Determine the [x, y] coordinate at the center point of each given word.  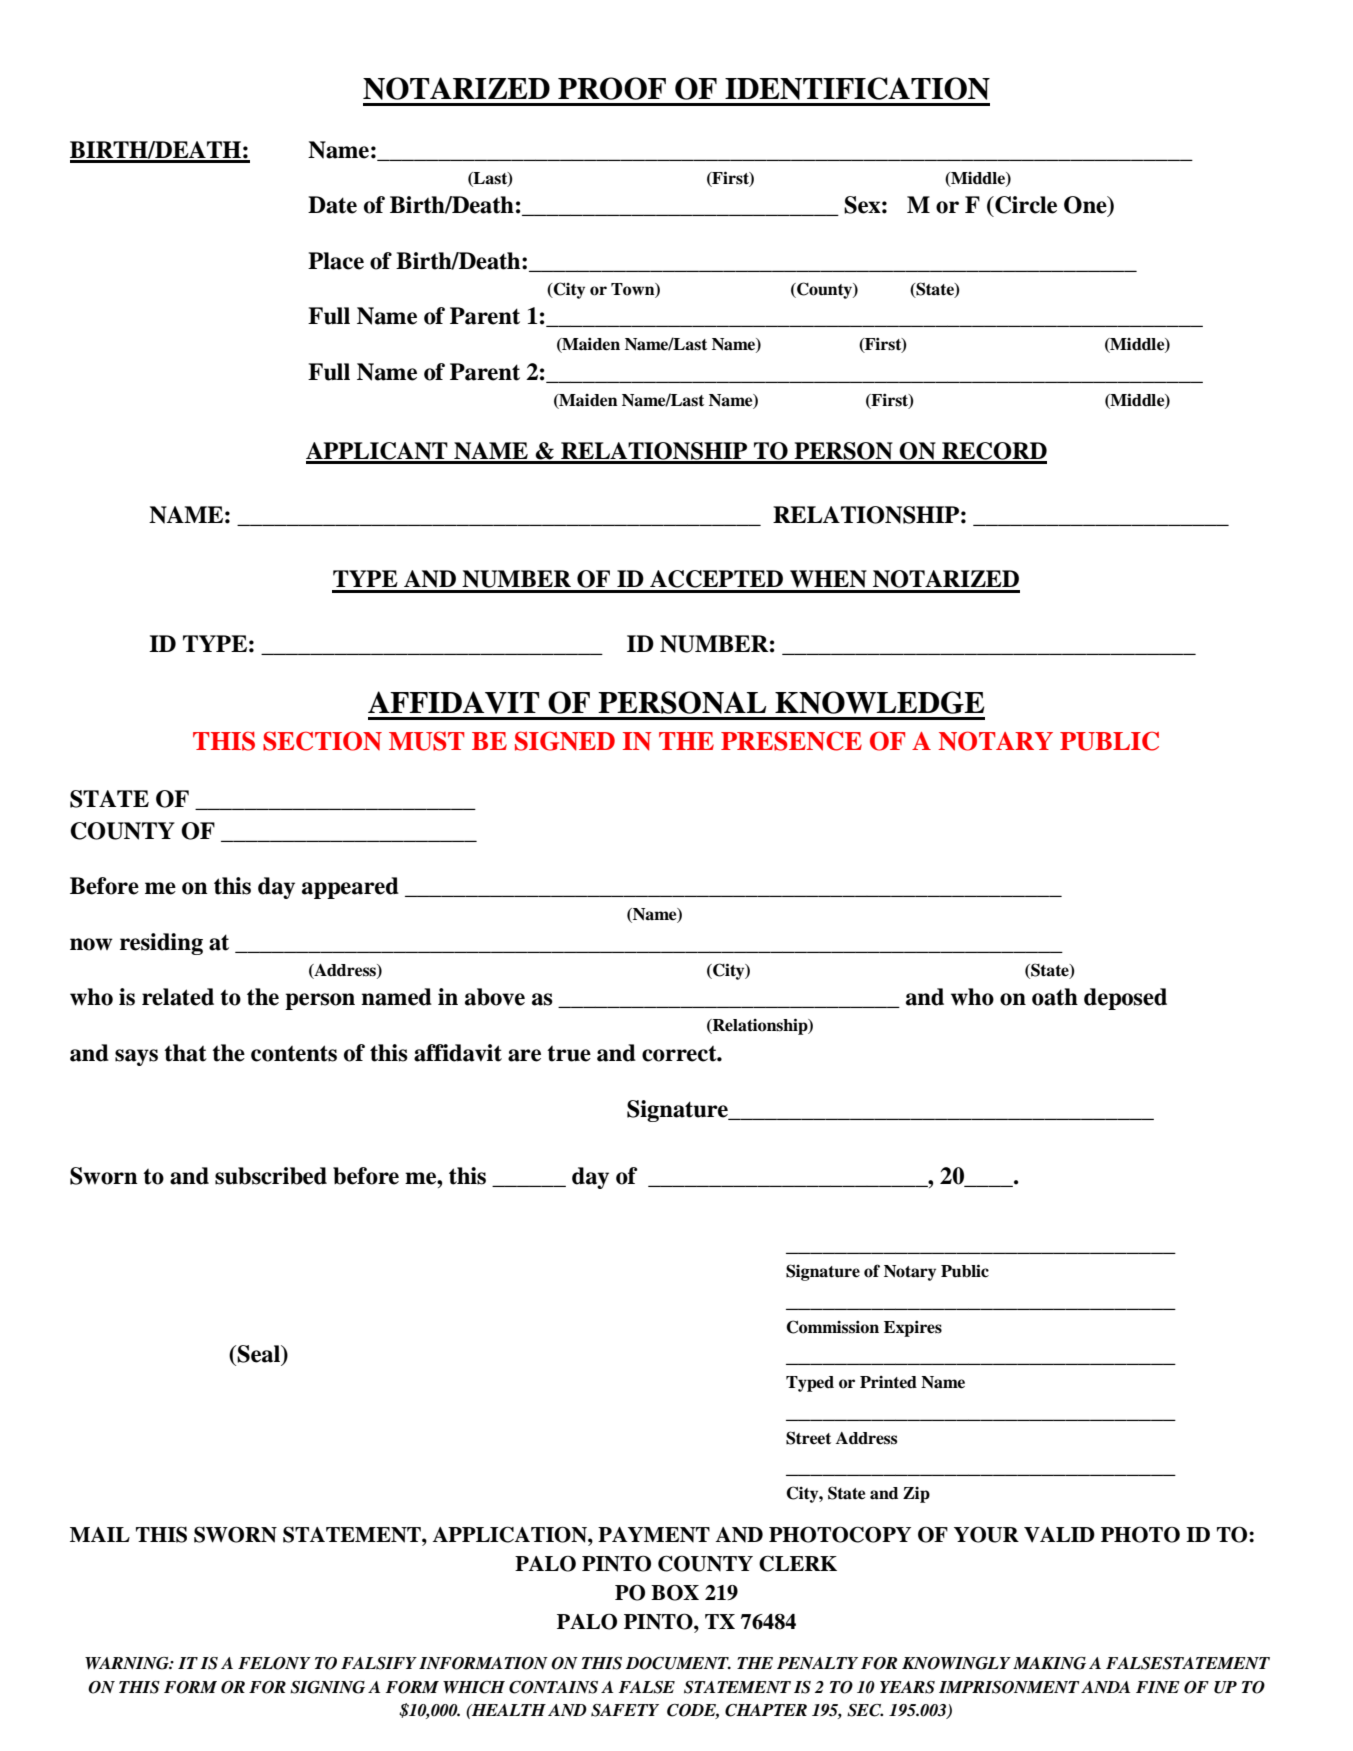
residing [161, 944]
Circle [1025, 205]
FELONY [274, 1663]
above [495, 997]
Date [332, 205]
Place [336, 261]
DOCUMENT [678, 1663]
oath [1055, 997]
